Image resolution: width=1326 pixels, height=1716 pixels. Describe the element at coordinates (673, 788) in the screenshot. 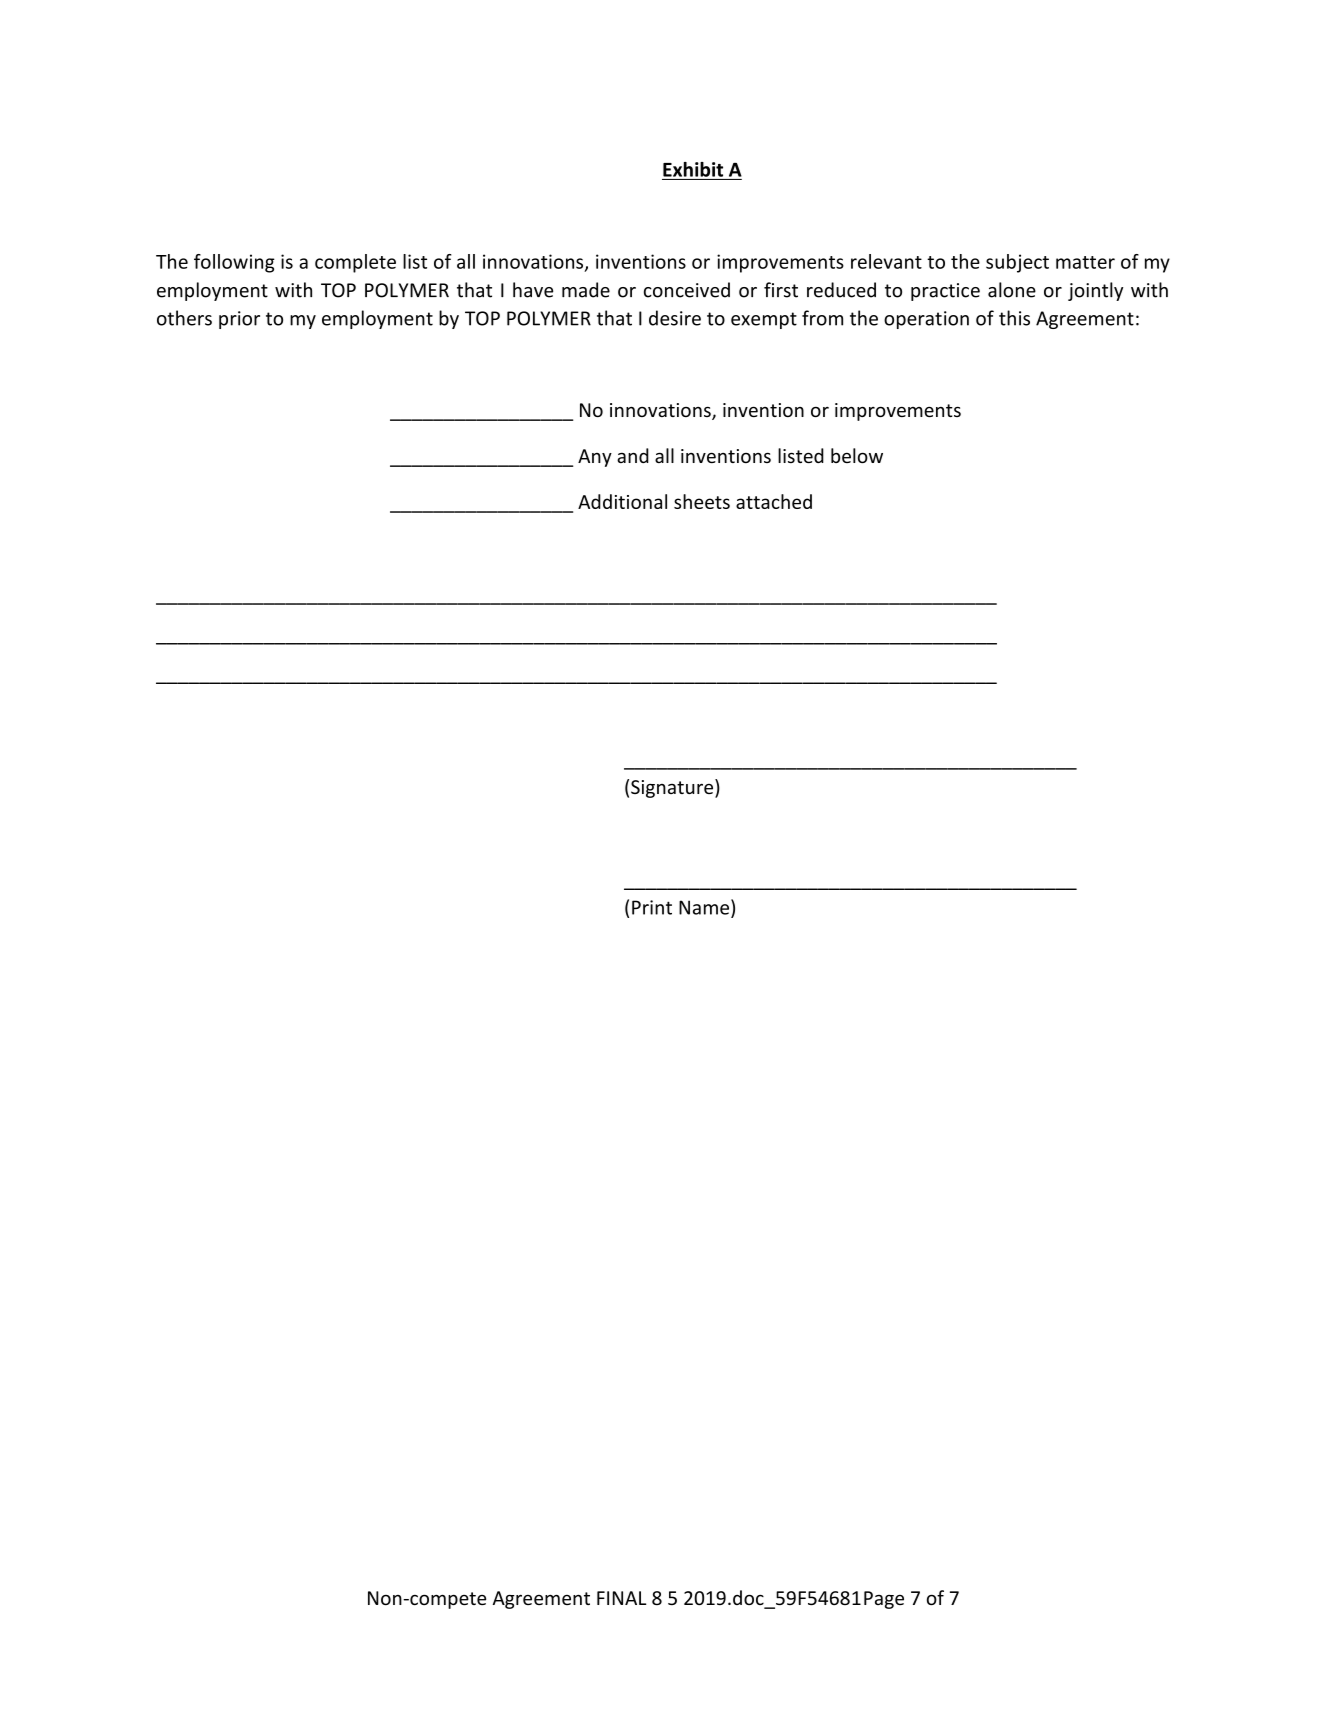

I see `Signature` at that location.
